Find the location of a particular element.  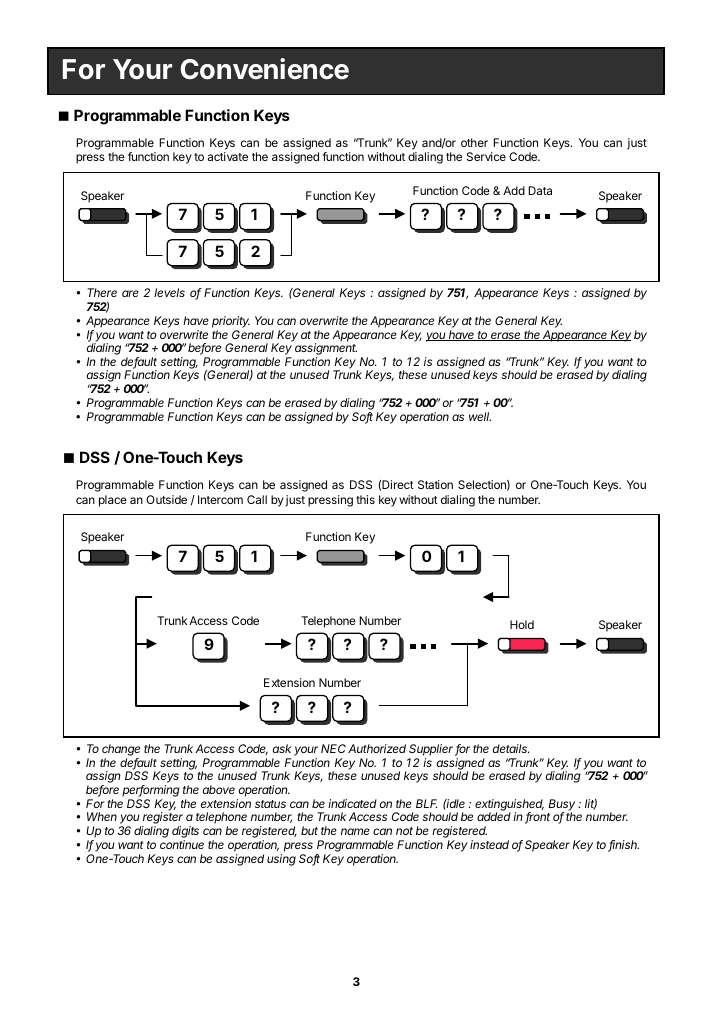

this is located at coordinates (365, 499).
